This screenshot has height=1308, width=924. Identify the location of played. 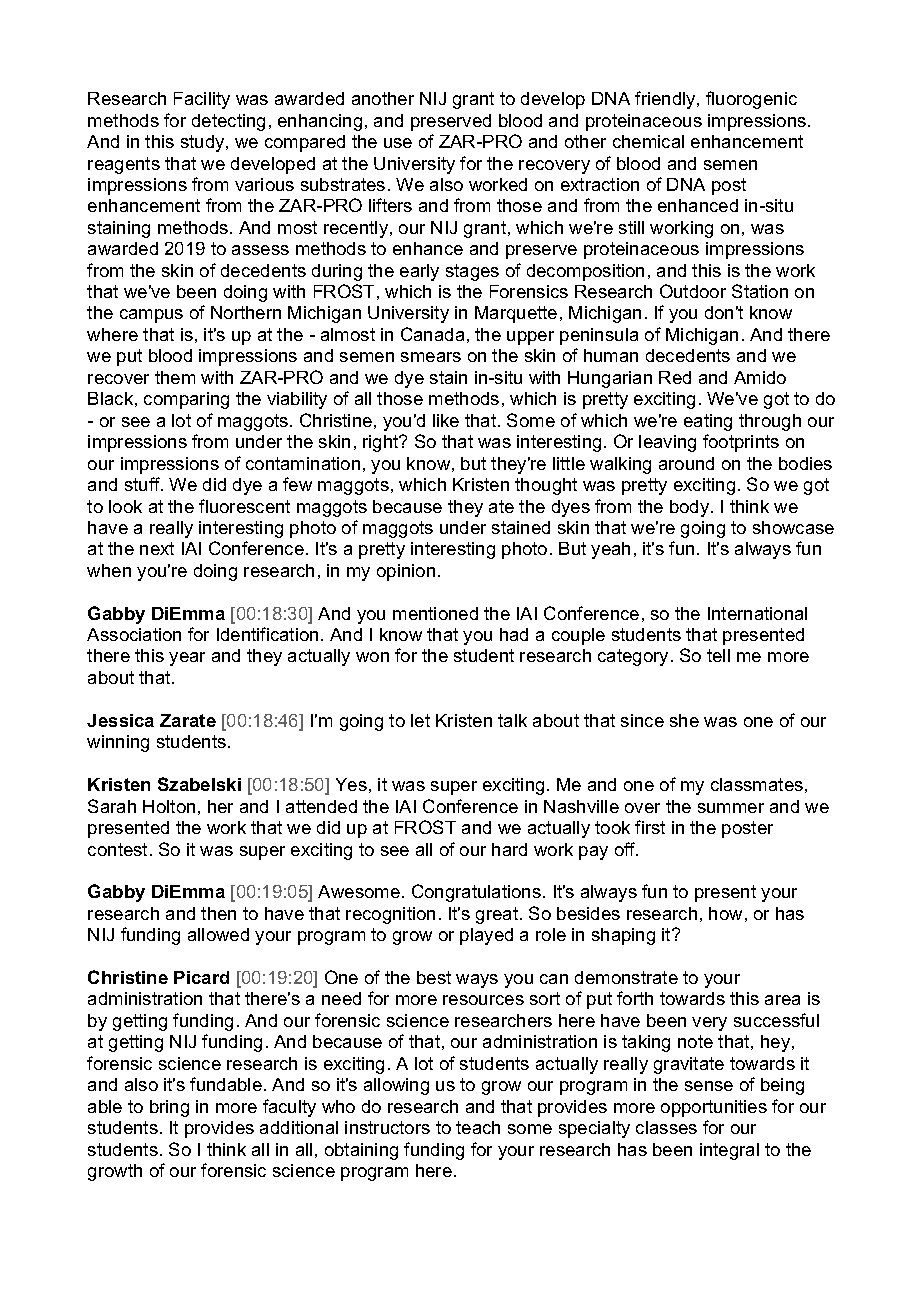
(486, 936).
